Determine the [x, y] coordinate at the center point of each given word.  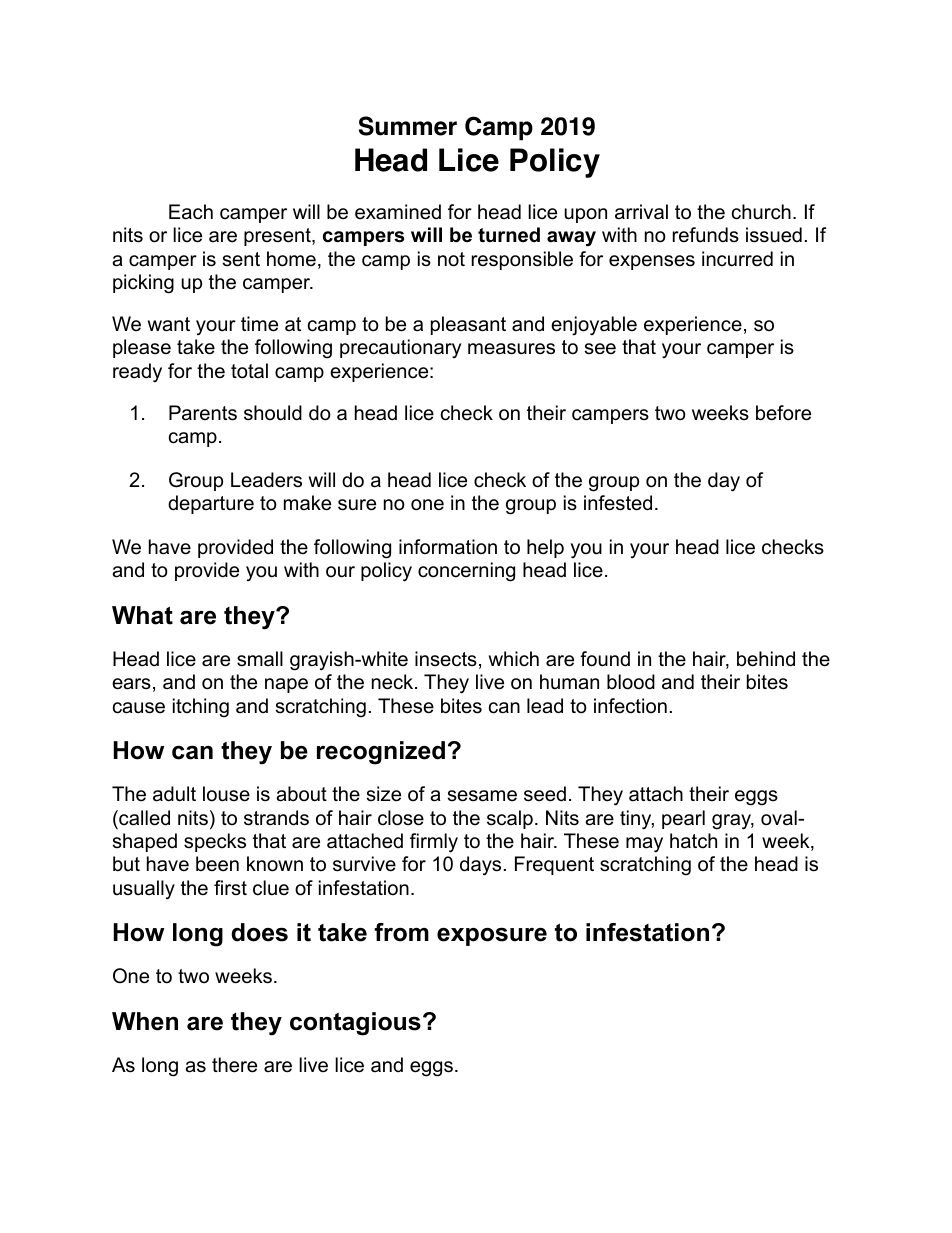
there [234, 1065]
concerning [466, 572]
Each [191, 212]
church [761, 212]
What [142, 615]
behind [766, 659]
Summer [408, 126]
